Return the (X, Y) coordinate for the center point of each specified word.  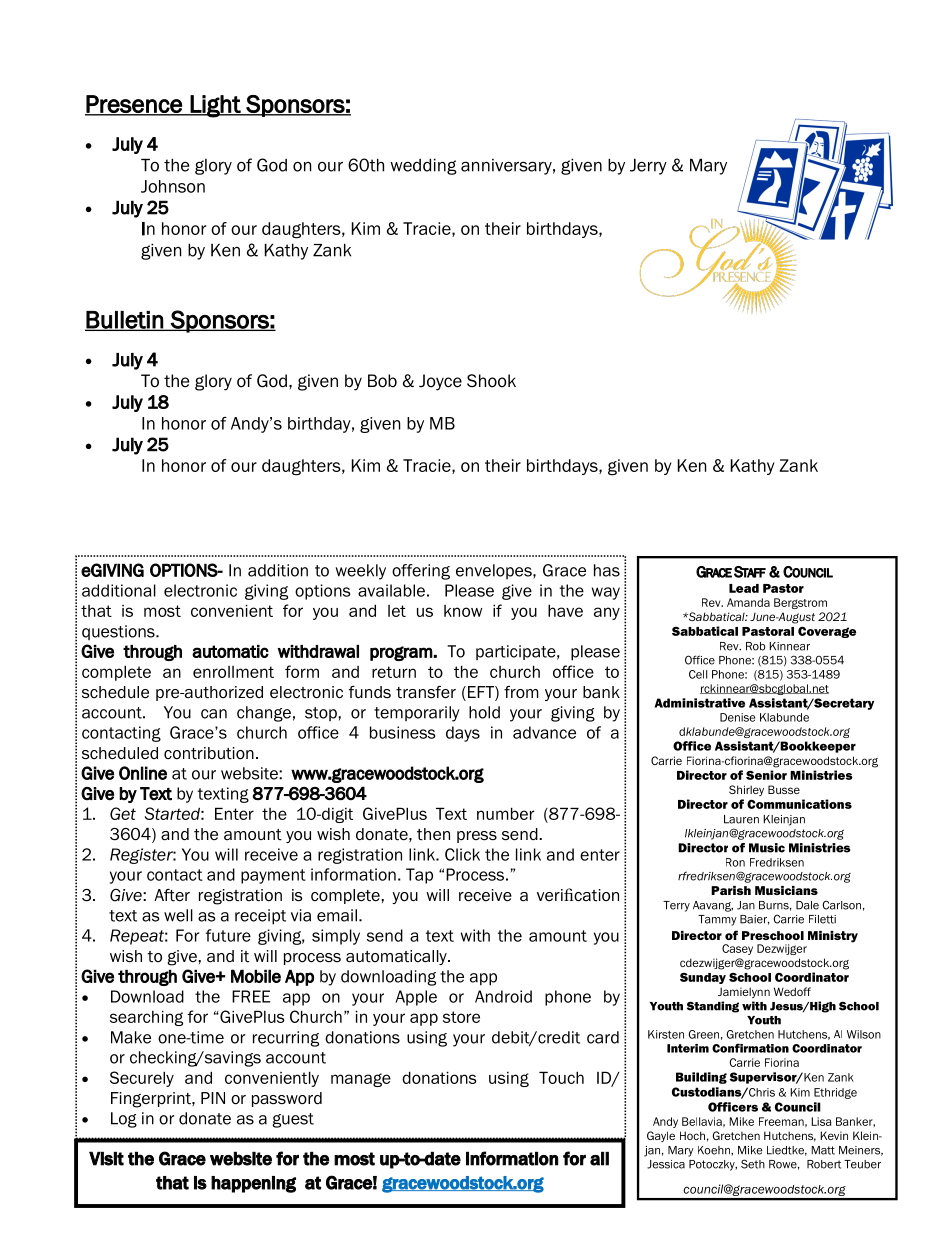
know (463, 611)
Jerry (648, 166)
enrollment (233, 672)
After (172, 895)
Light (216, 106)
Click (462, 854)
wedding (423, 166)
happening (253, 1184)
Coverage (827, 632)
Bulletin (125, 321)
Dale (807, 905)
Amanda (748, 602)
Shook (491, 381)
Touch (561, 1077)
